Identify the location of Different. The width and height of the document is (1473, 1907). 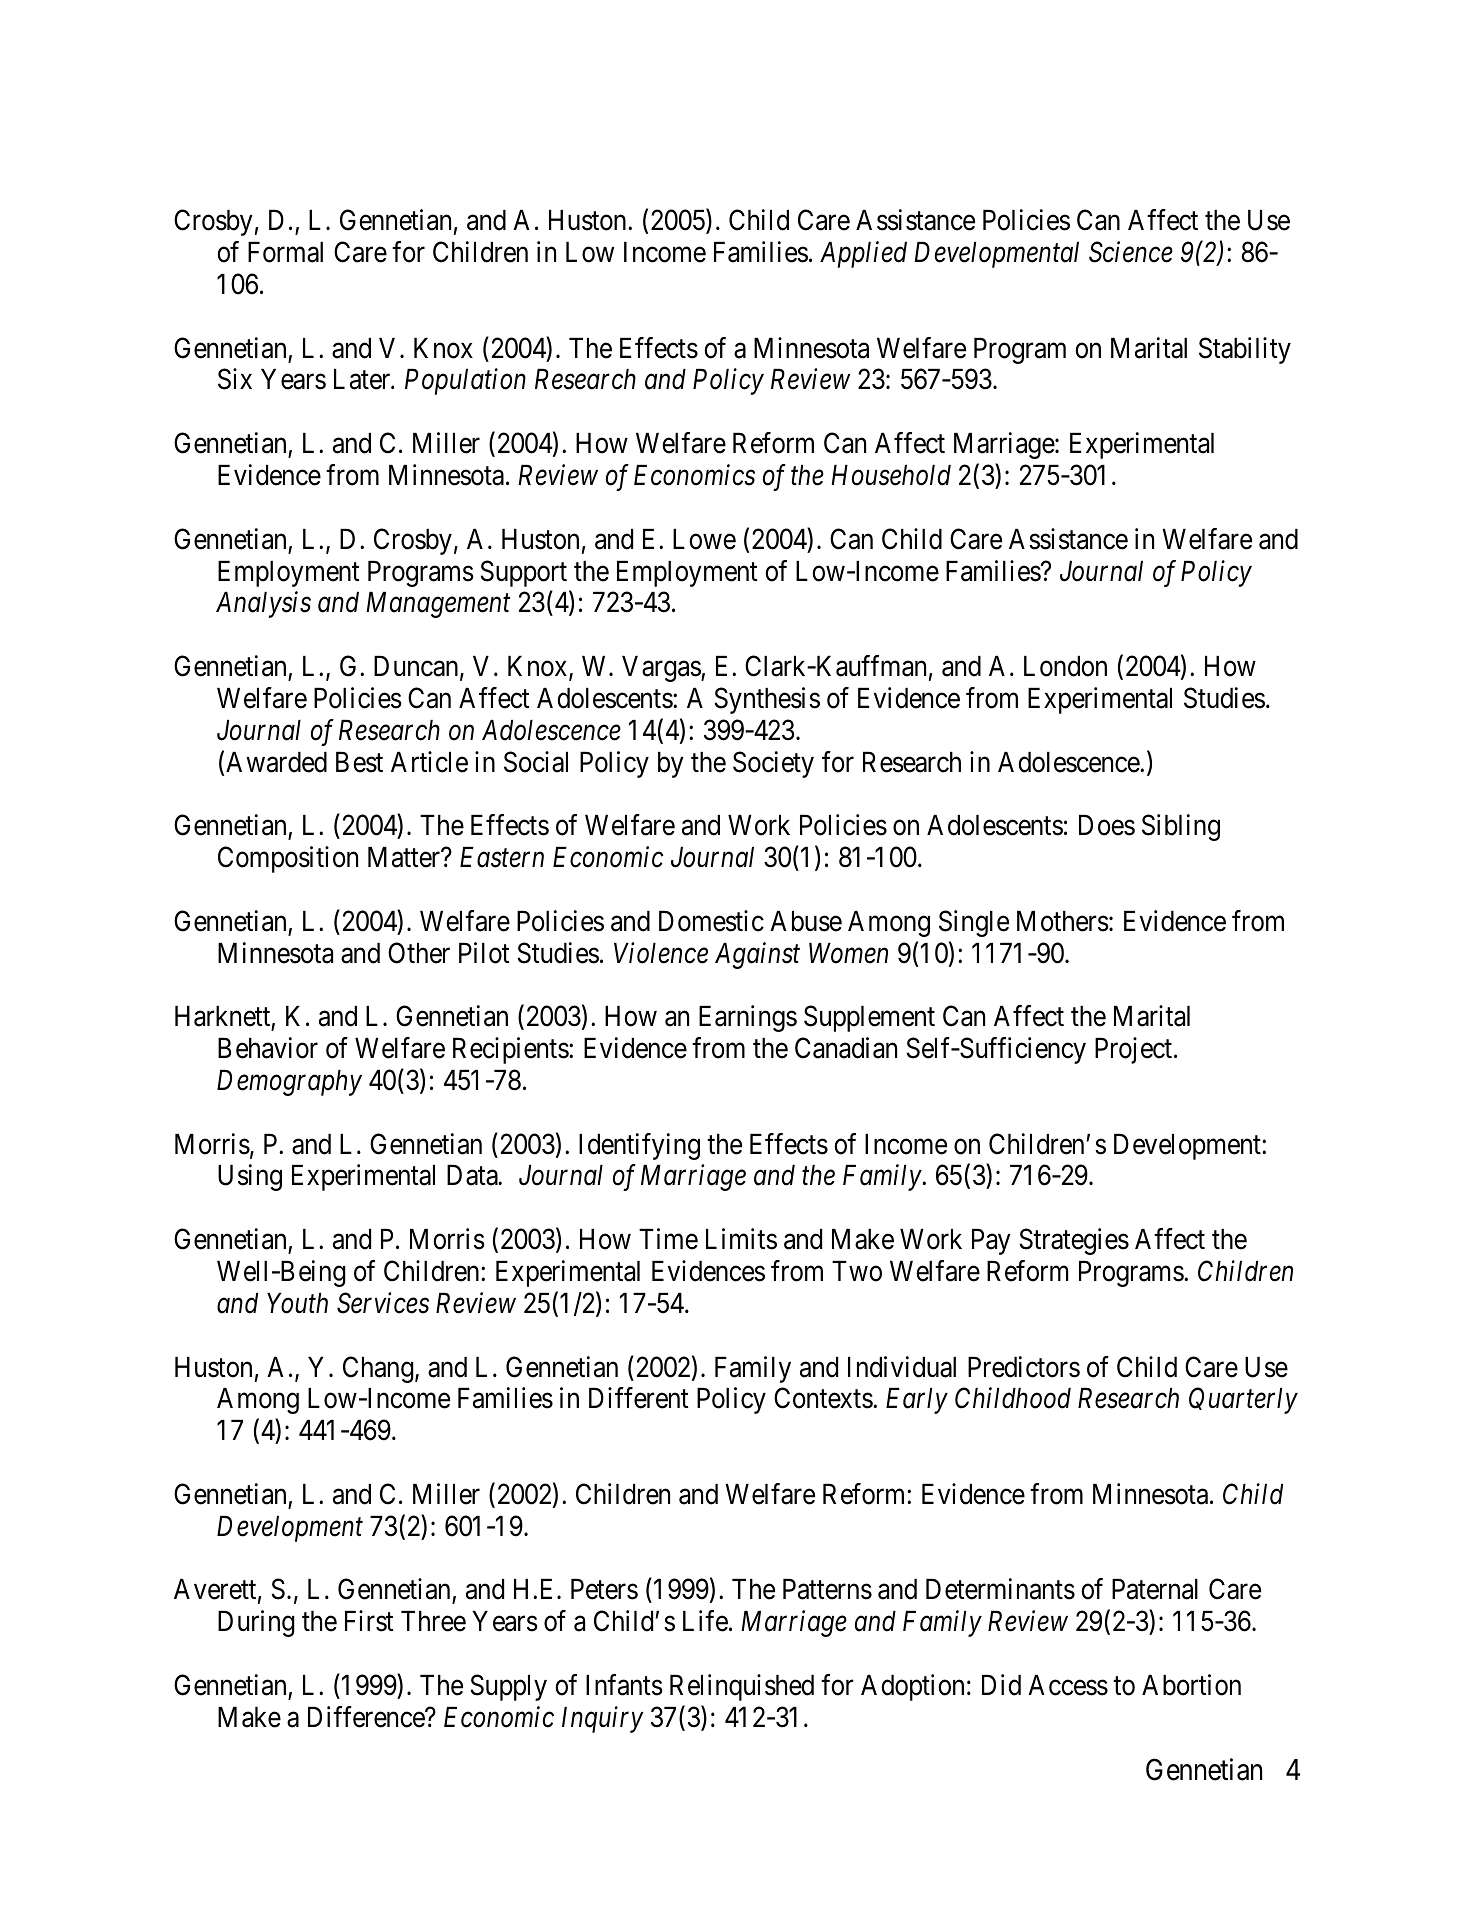
(639, 1398).
